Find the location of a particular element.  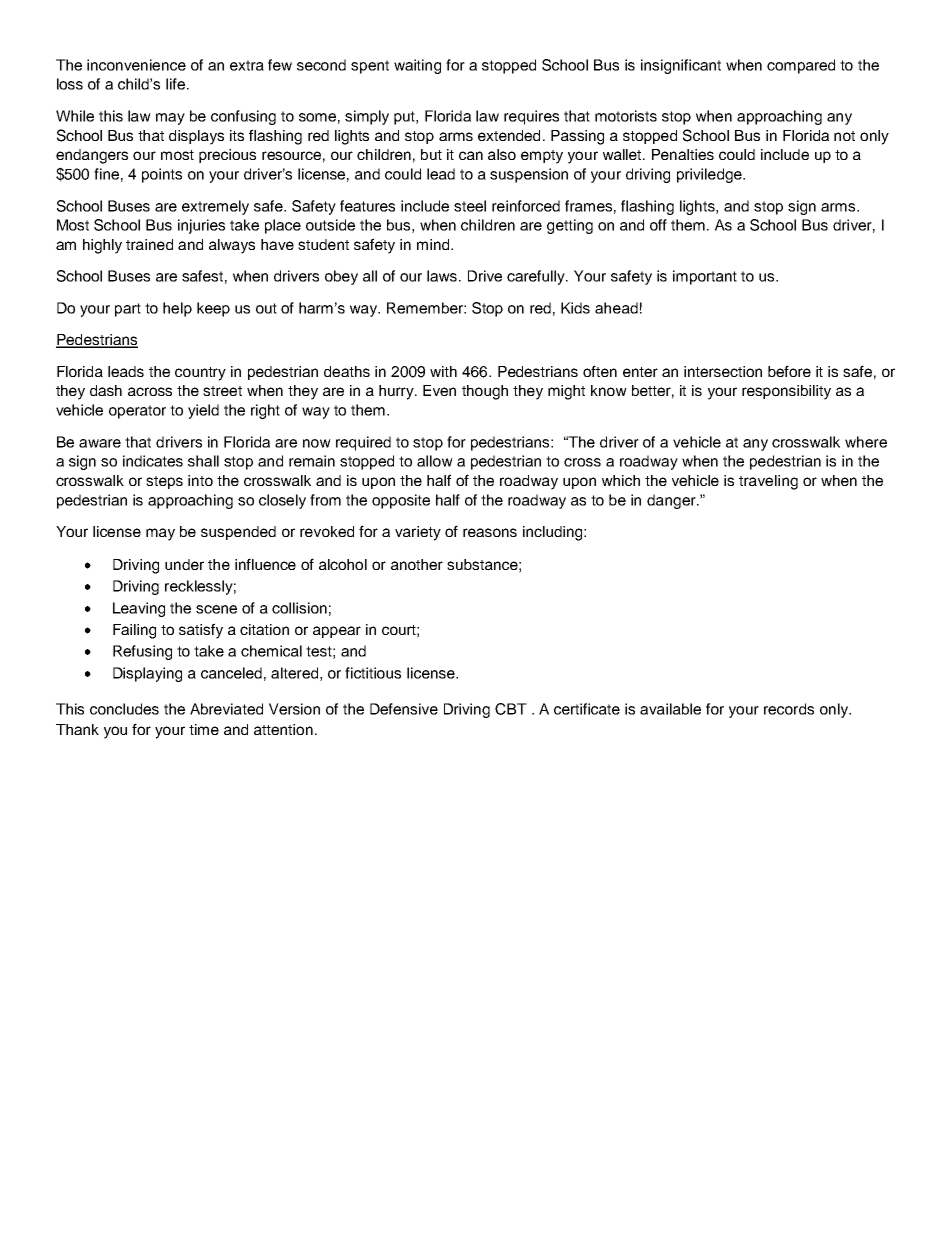

records is located at coordinates (789, 709).
